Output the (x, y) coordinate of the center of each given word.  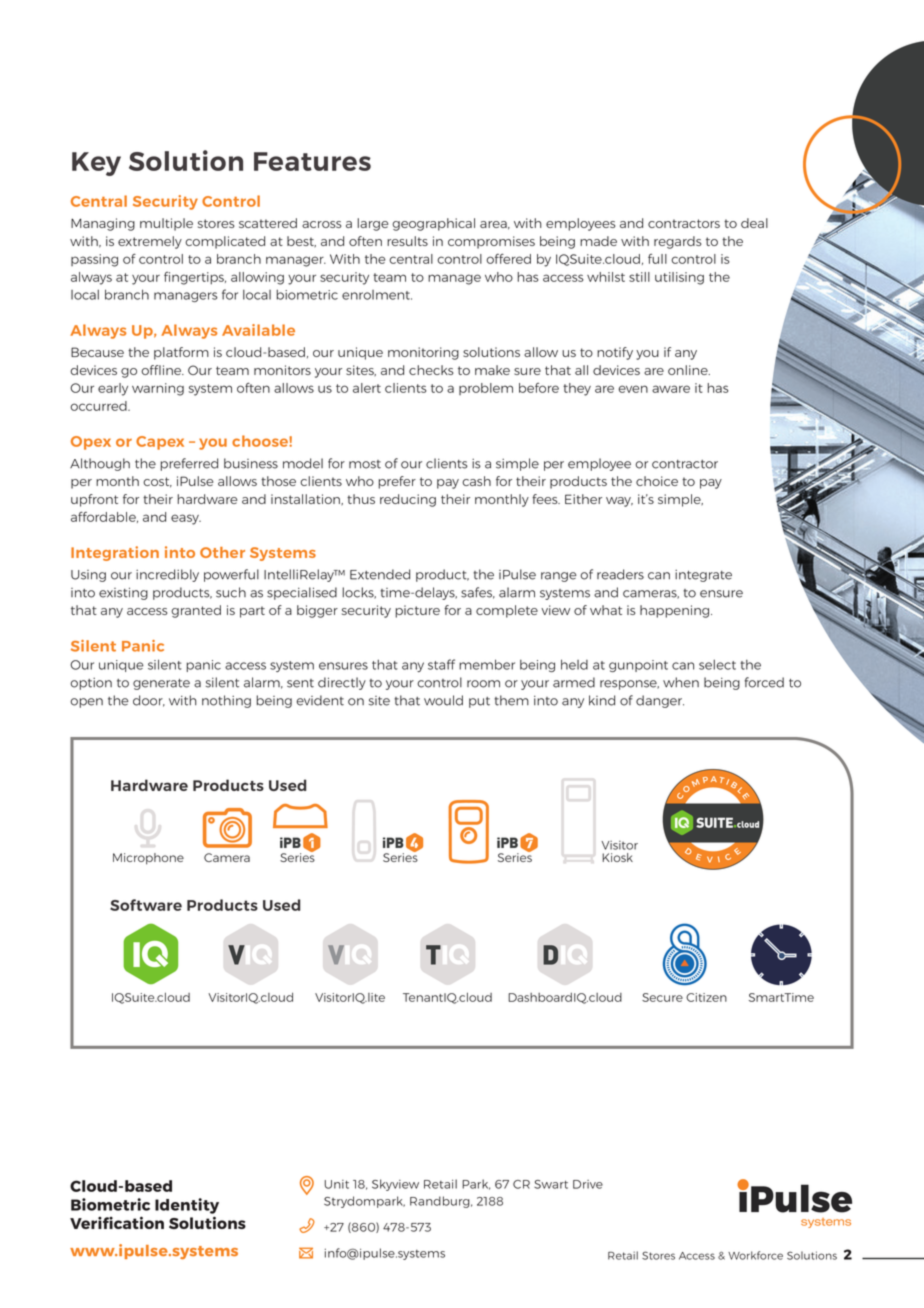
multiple (166, 224)
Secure (662, 997)
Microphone (148, 859)
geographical (433, 224)
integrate (703, 576)
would (443, 700)
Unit (337, 1184)
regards (678, 242)
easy (186, 519)
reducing (408, 500)
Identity (187, 1206)
